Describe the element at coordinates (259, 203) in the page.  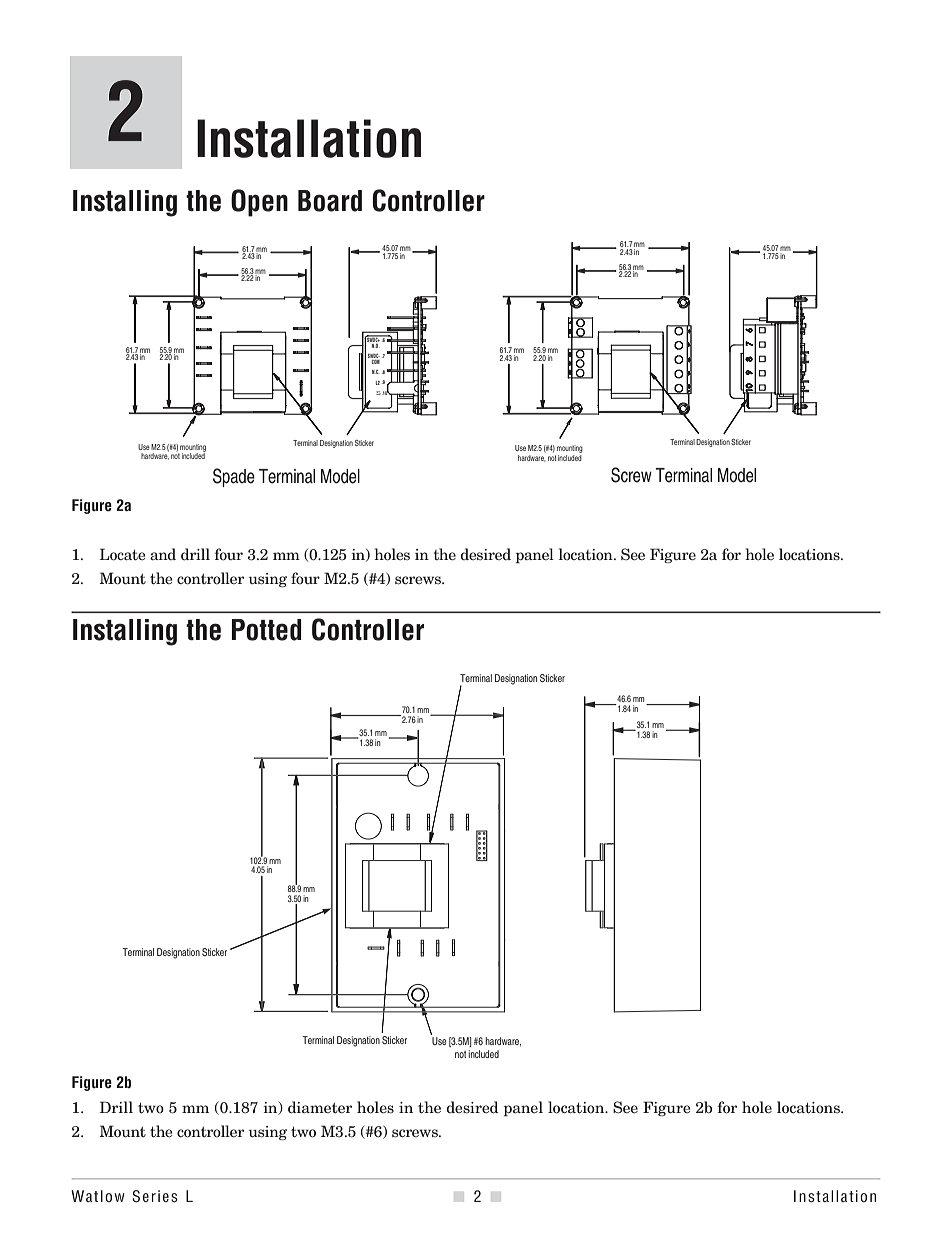
I see `Open` at that location.
